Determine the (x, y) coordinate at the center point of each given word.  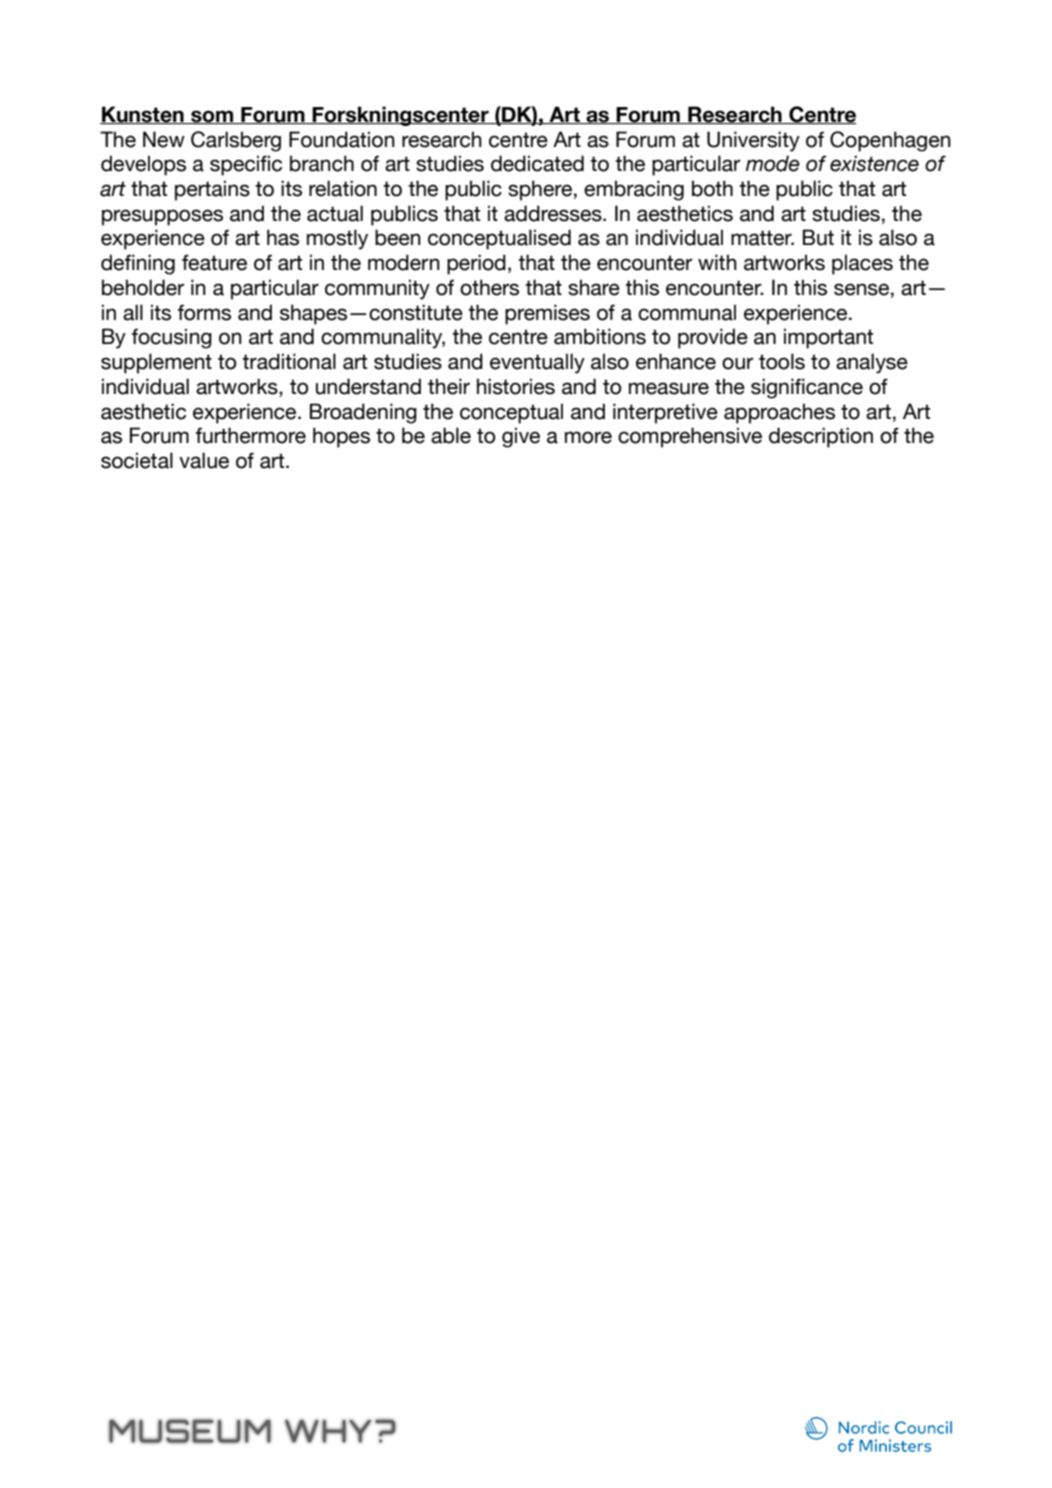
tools (782, 361)
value (204, 460)
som (212, 117)
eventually (537, 363)
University (753, 141)
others (489, 287)
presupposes (162, 217)
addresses (554, 213)
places (862, 264)
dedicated (537, 163)
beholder (143, 287)
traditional (289, 361)
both (712, 188)
